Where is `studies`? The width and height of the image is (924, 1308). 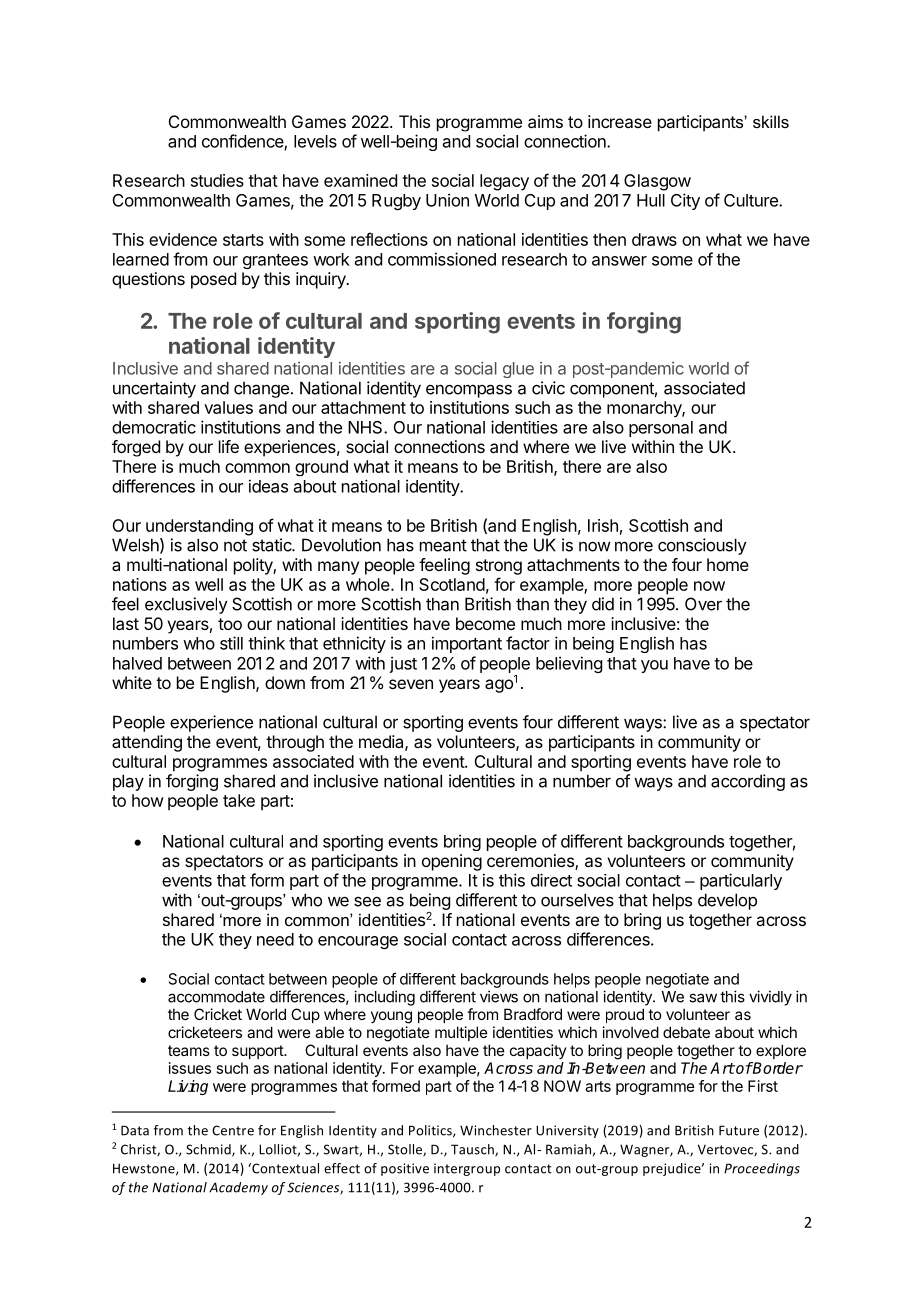
studies is located at coordinates (217, 180).
